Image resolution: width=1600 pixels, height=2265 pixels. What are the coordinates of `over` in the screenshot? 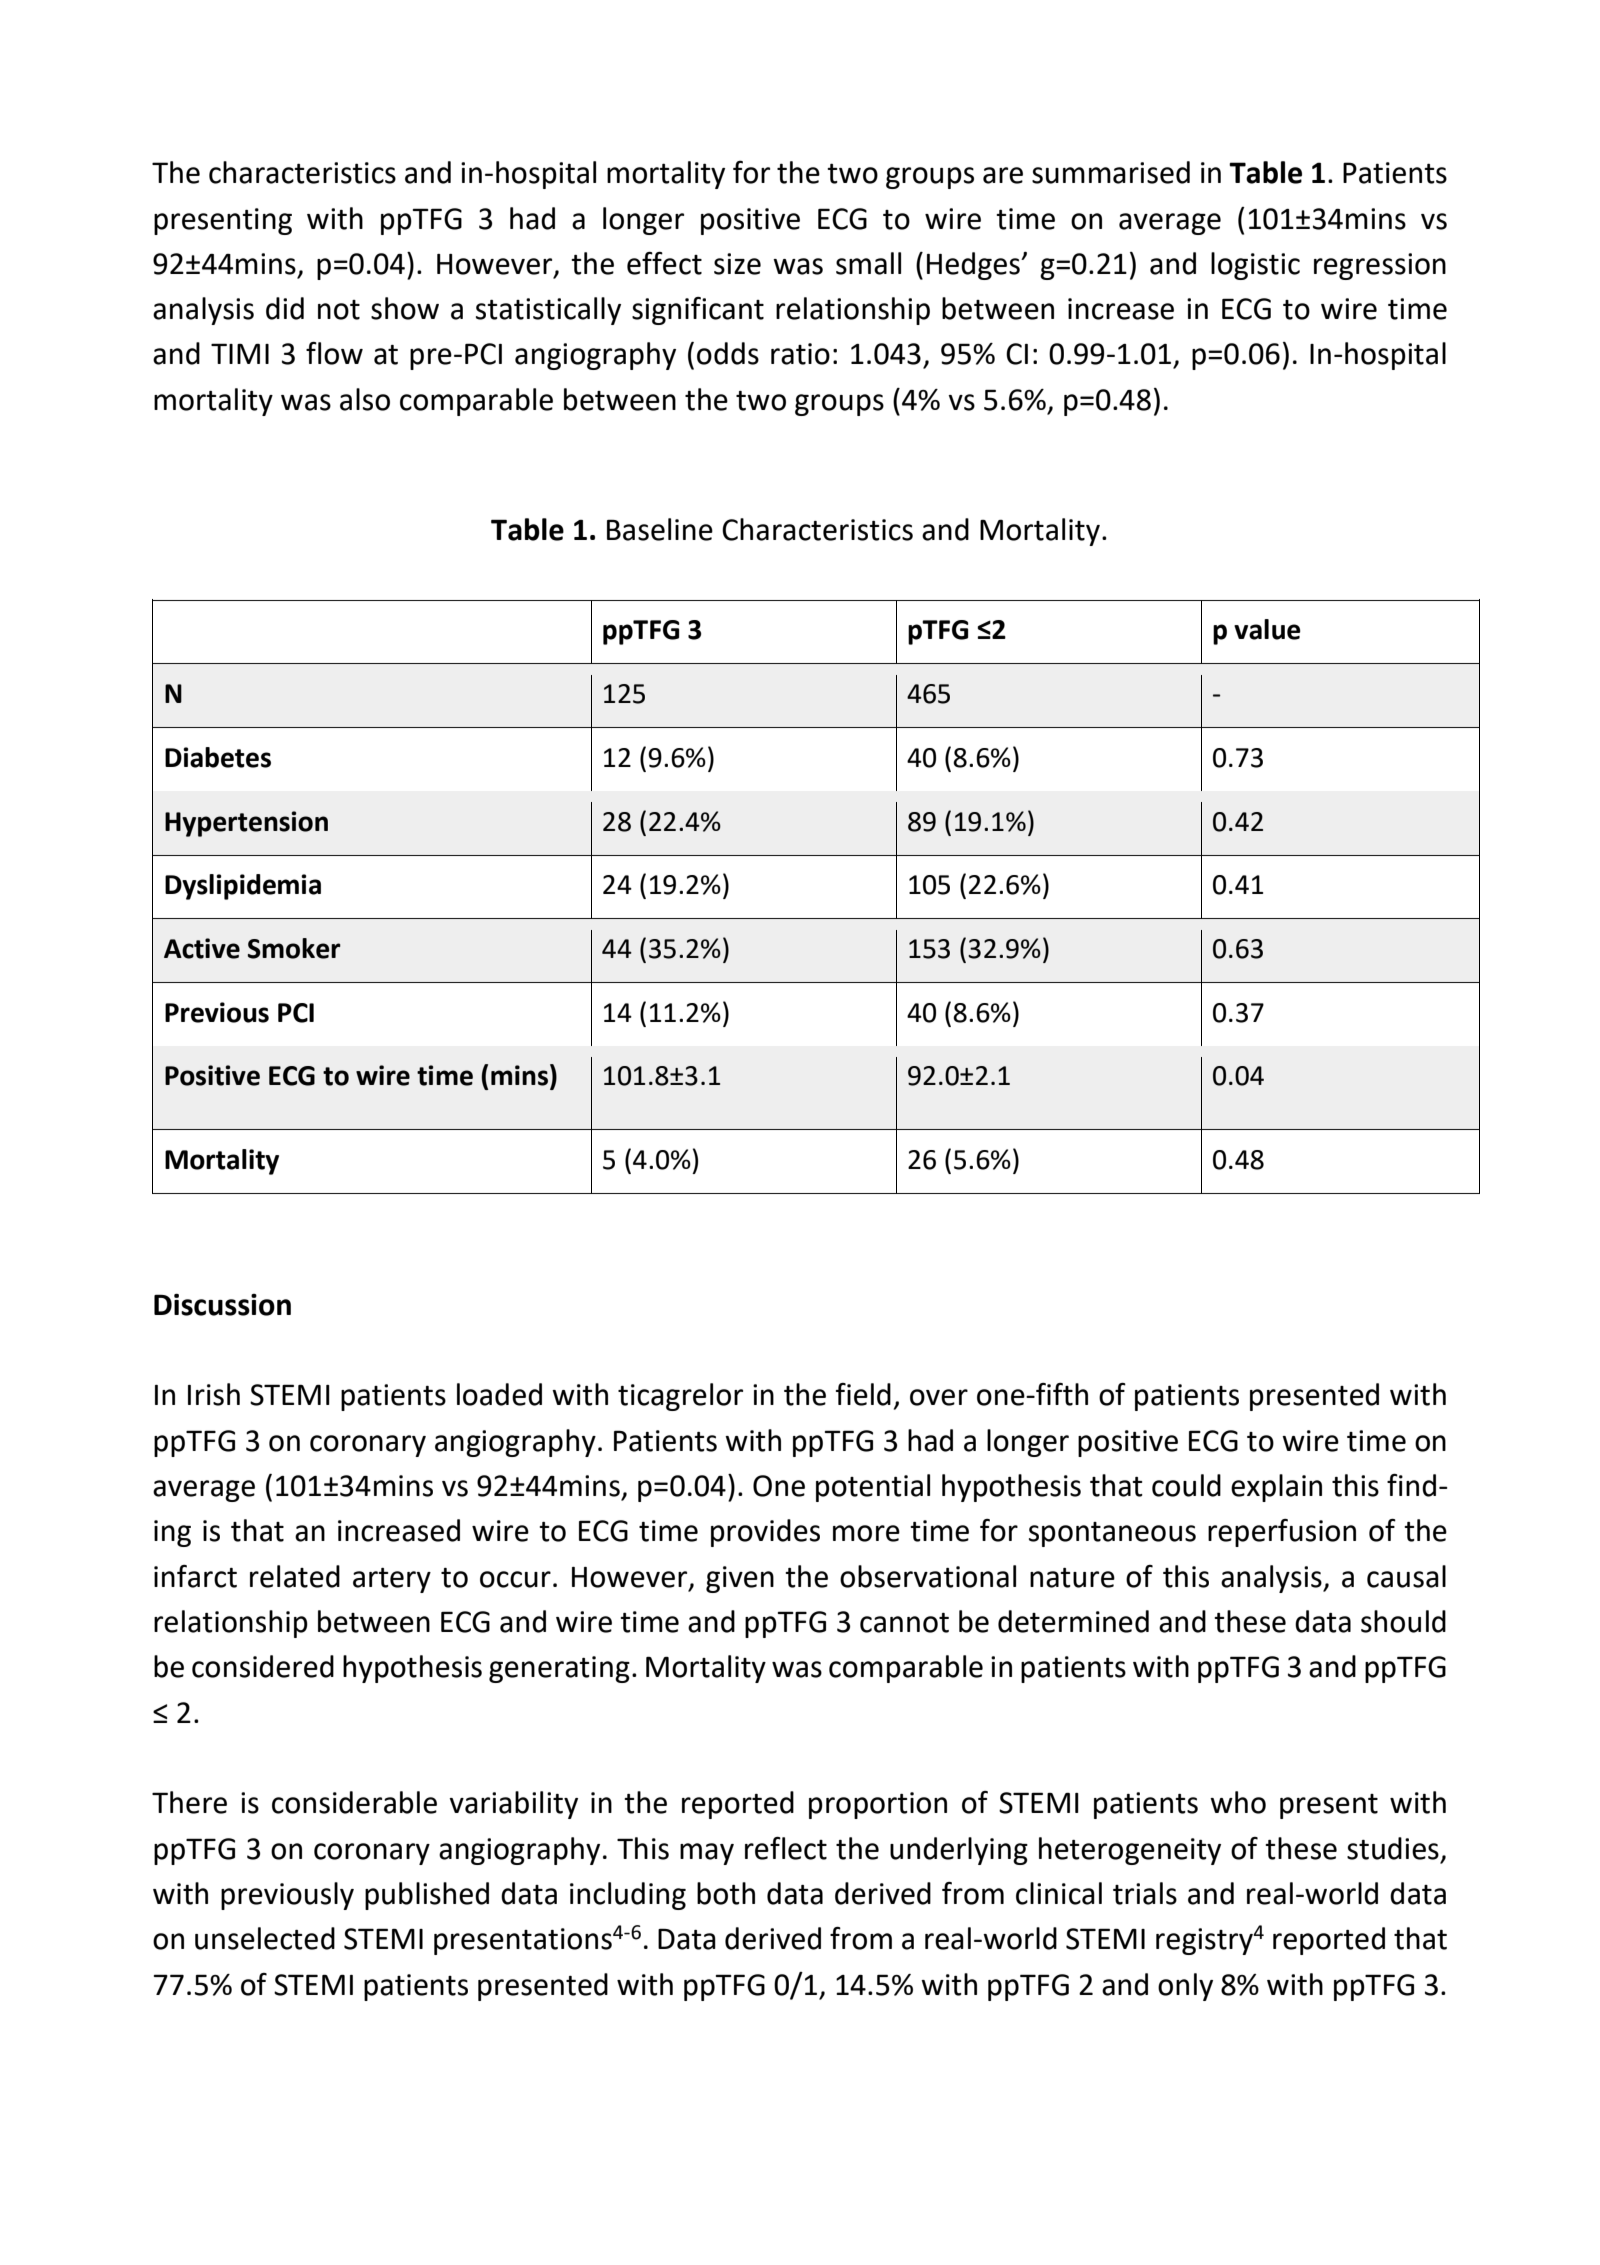 It's located at (939, 1397).
